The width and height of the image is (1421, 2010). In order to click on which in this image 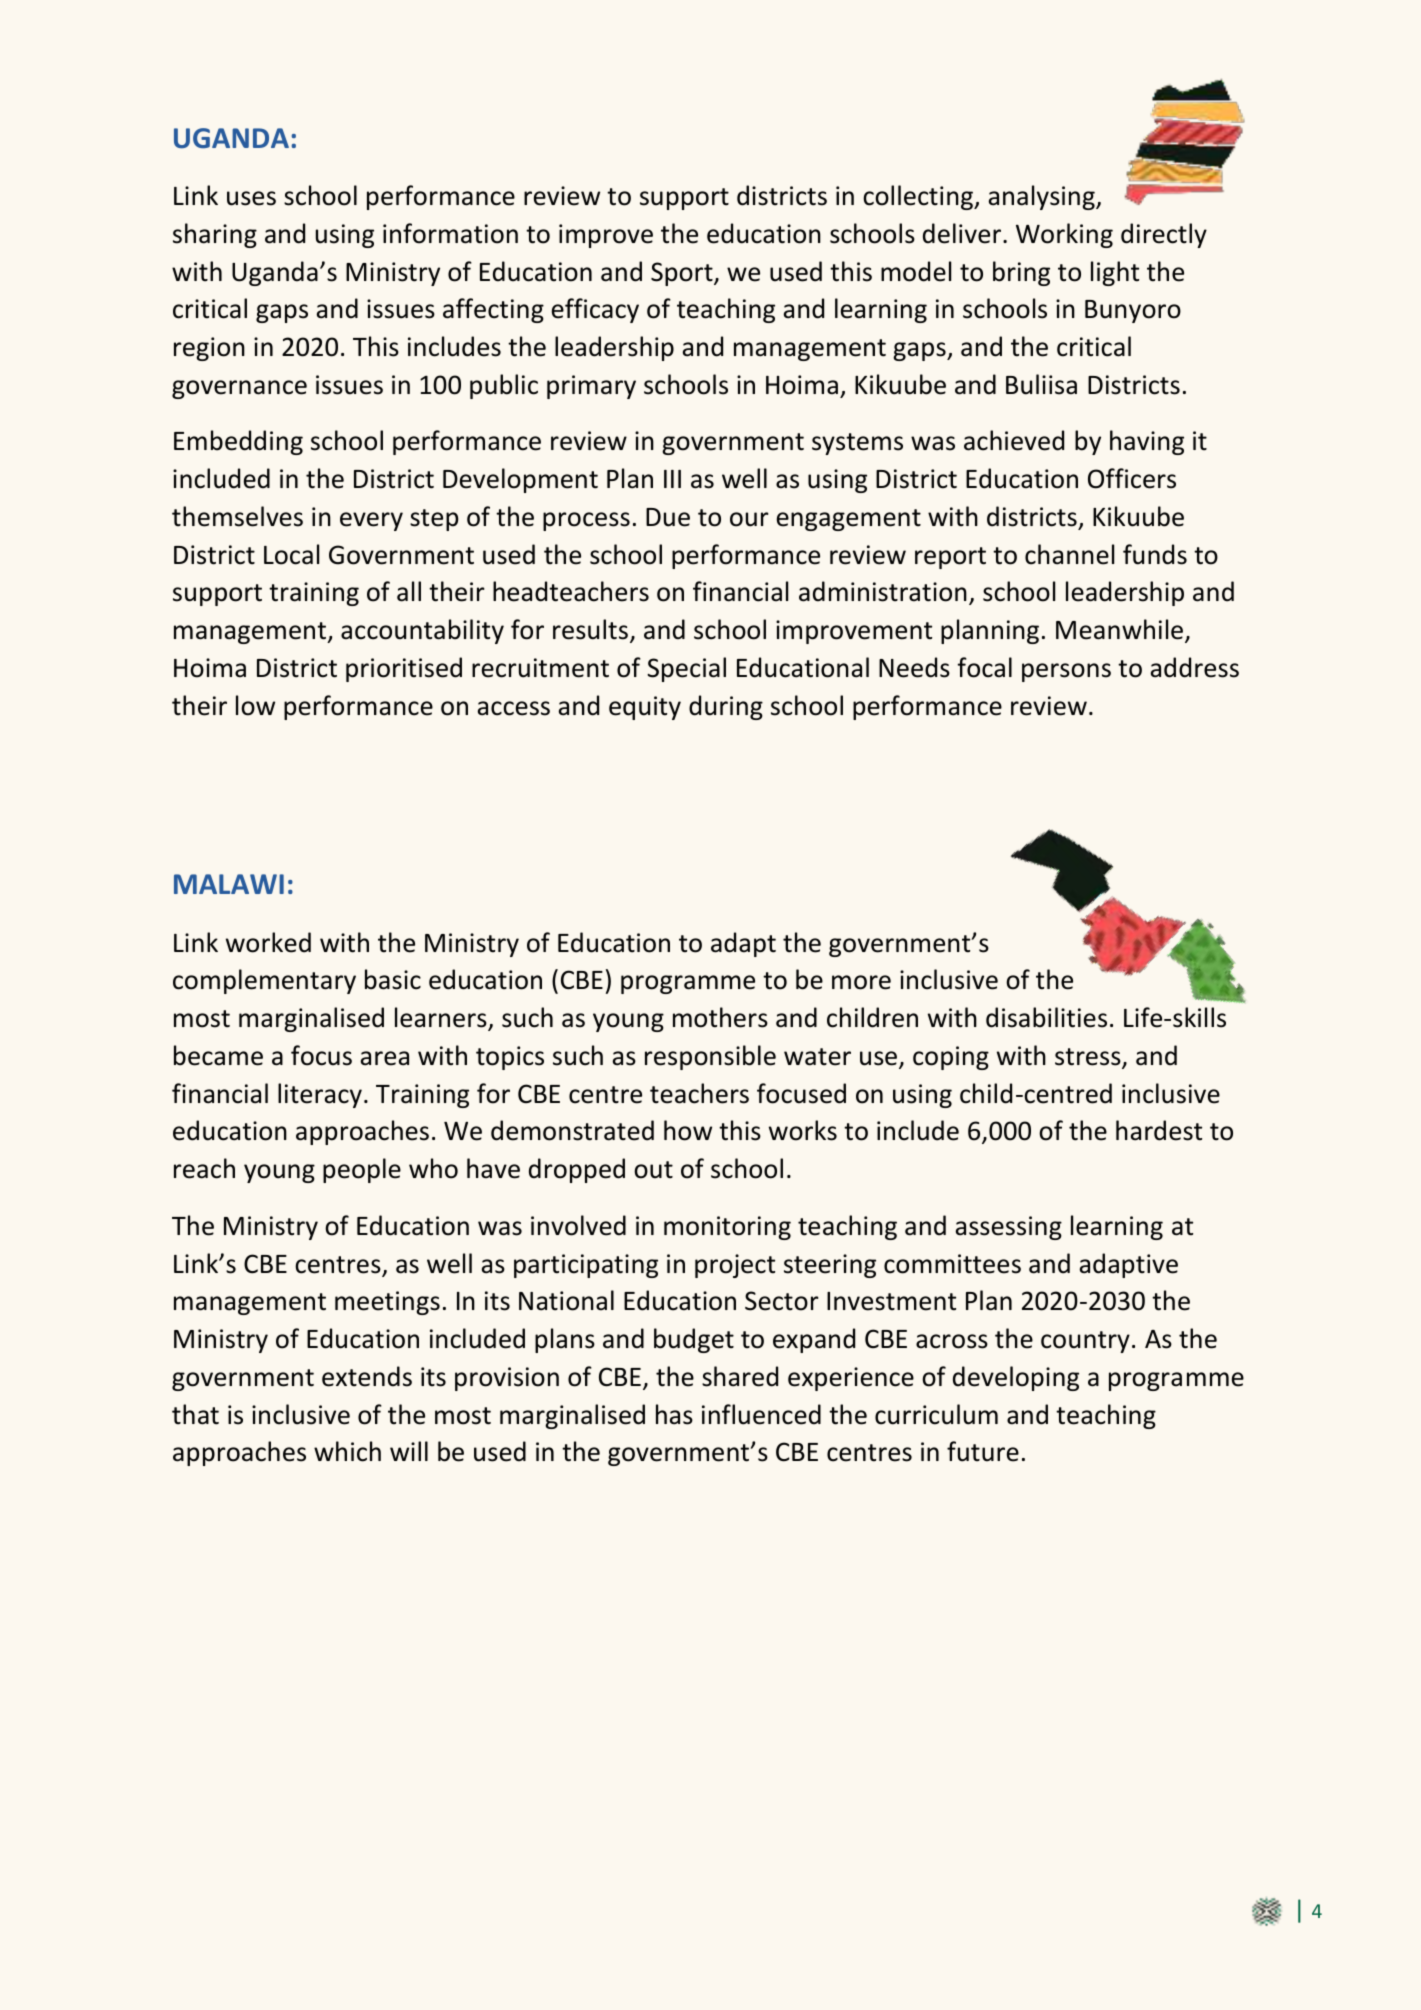, I will do `click(347, 1451)`.
